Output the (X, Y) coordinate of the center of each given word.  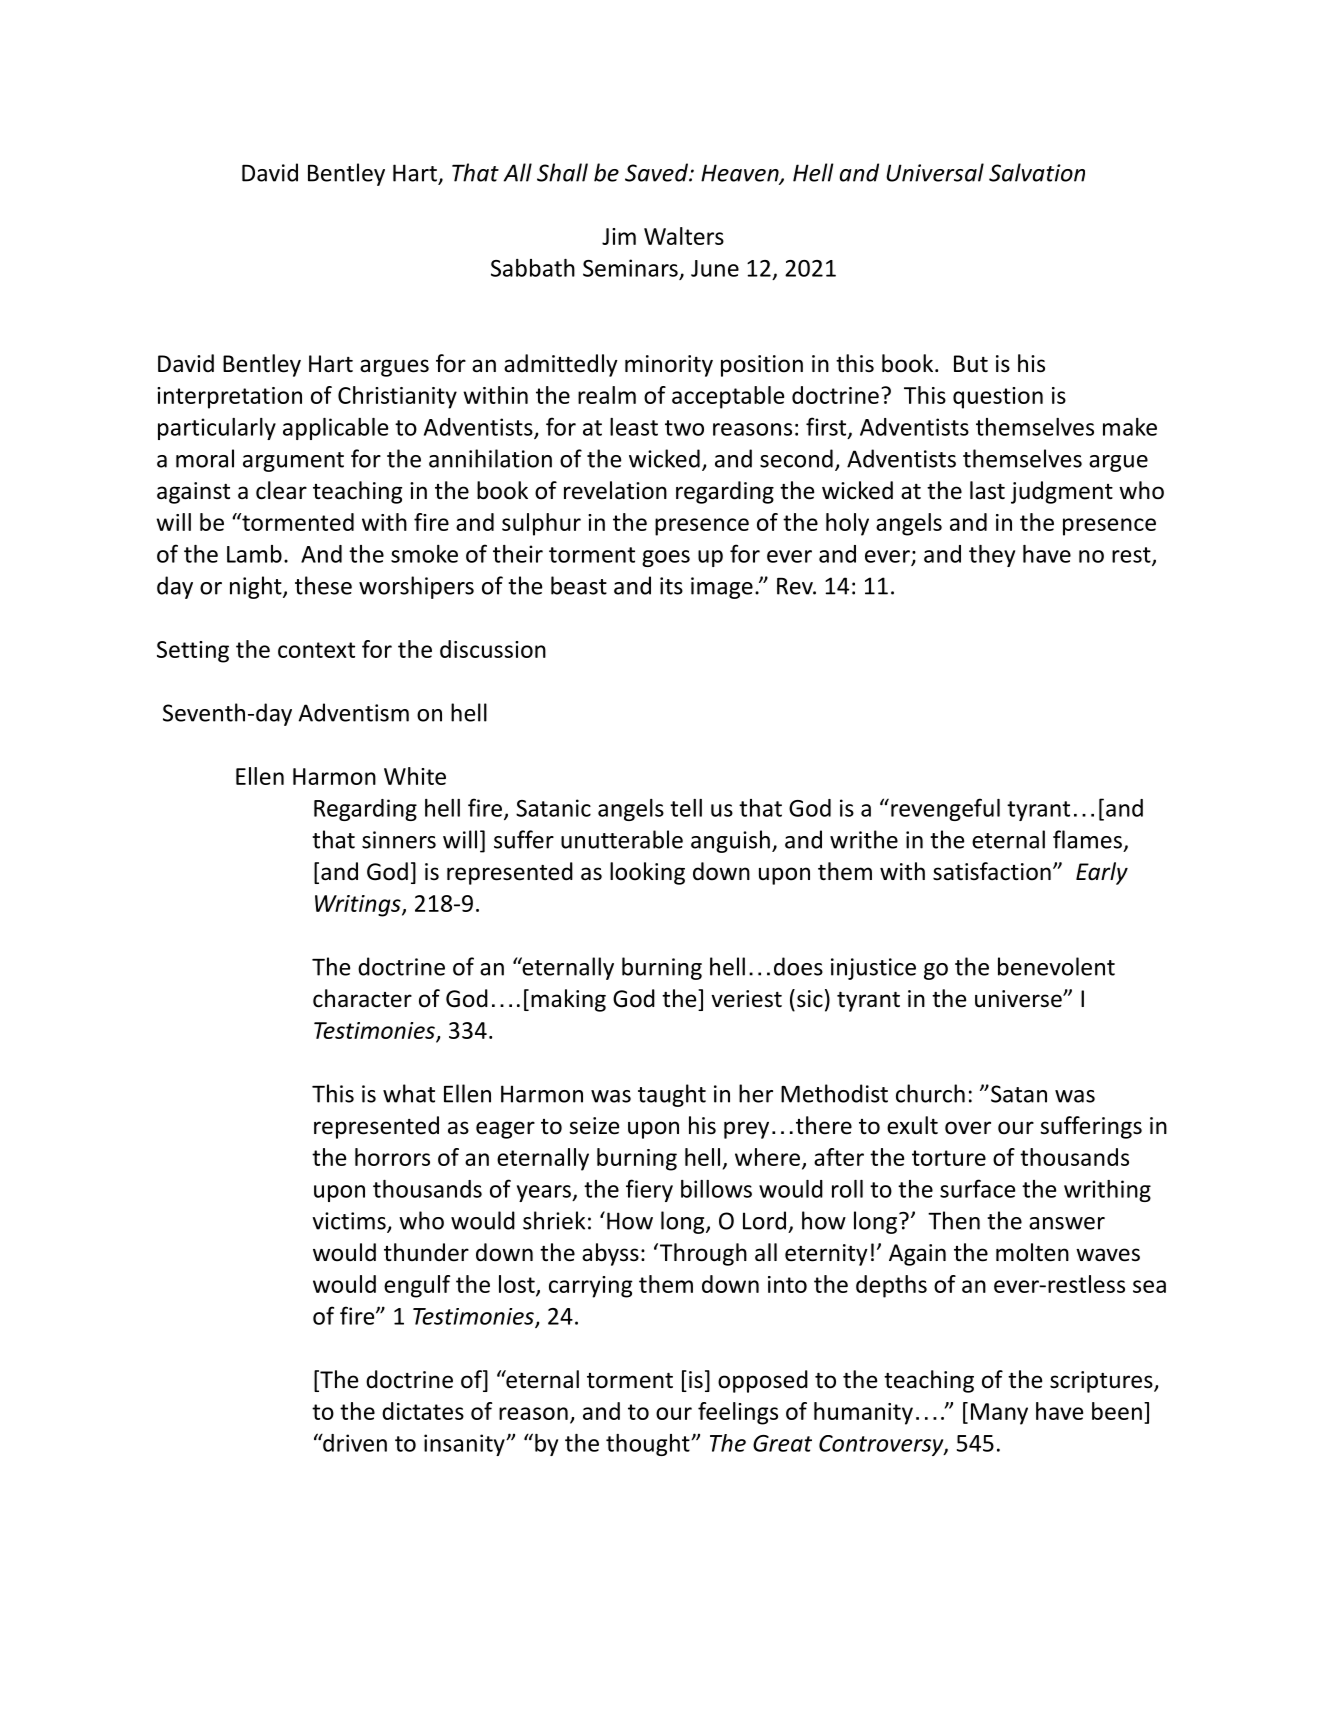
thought (649, 1445)
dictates (423, 1411)
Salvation (1037, 172)
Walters (684, 236)
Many (999, 1414)
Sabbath (533, 268)
